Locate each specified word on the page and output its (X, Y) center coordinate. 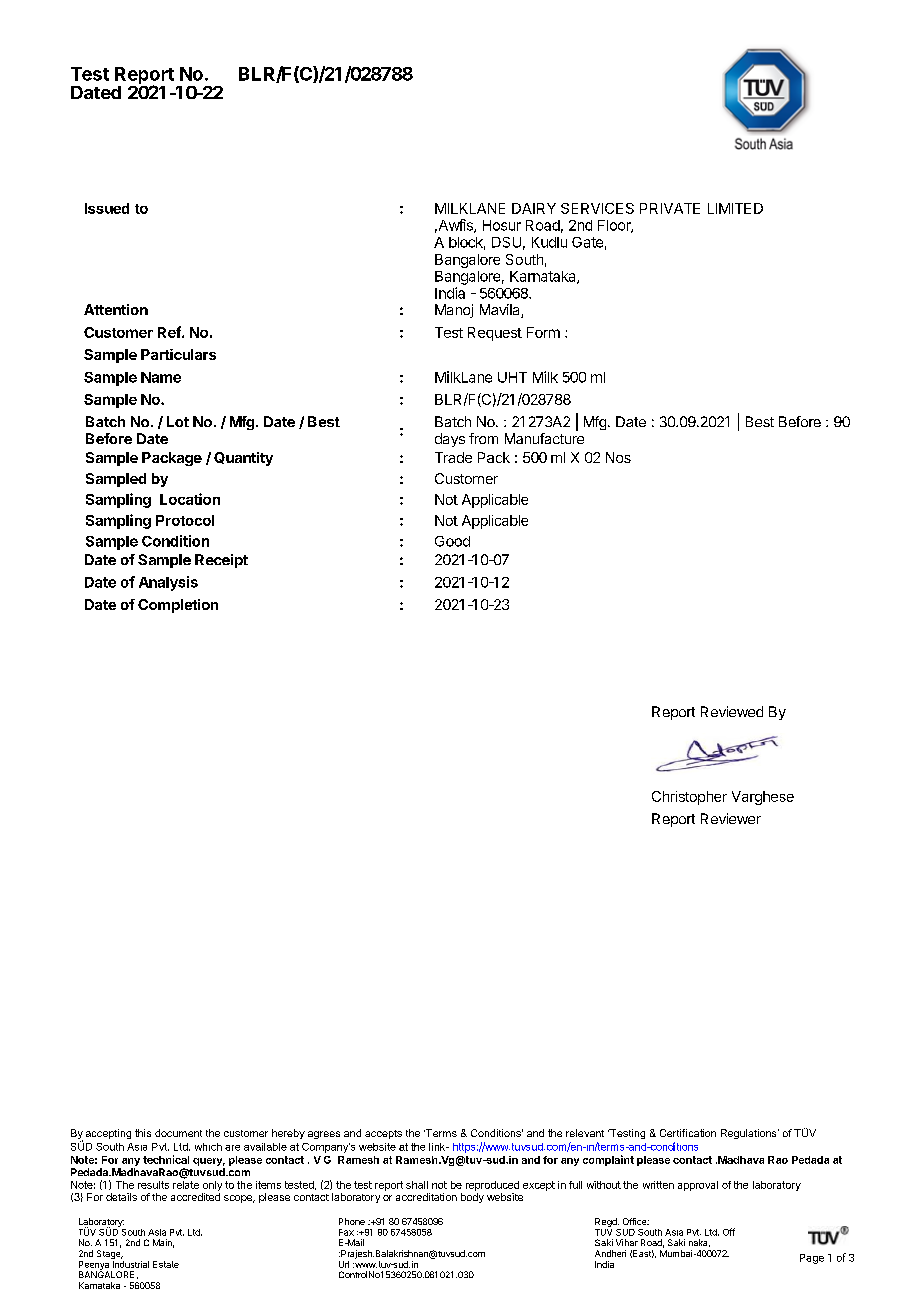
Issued (107, 208)
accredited (195, 1197)
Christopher (689, 798)
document (178, 1133)
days (450, 440)
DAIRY (534, 208)
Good (452, 541)
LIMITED (735, 208)
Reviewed (732, 711)
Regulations (750, 1134)
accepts (383, 1134)
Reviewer (731, 818)
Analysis (168, 583)
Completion (178, 606)
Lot (178, 421)
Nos (618, 457)
